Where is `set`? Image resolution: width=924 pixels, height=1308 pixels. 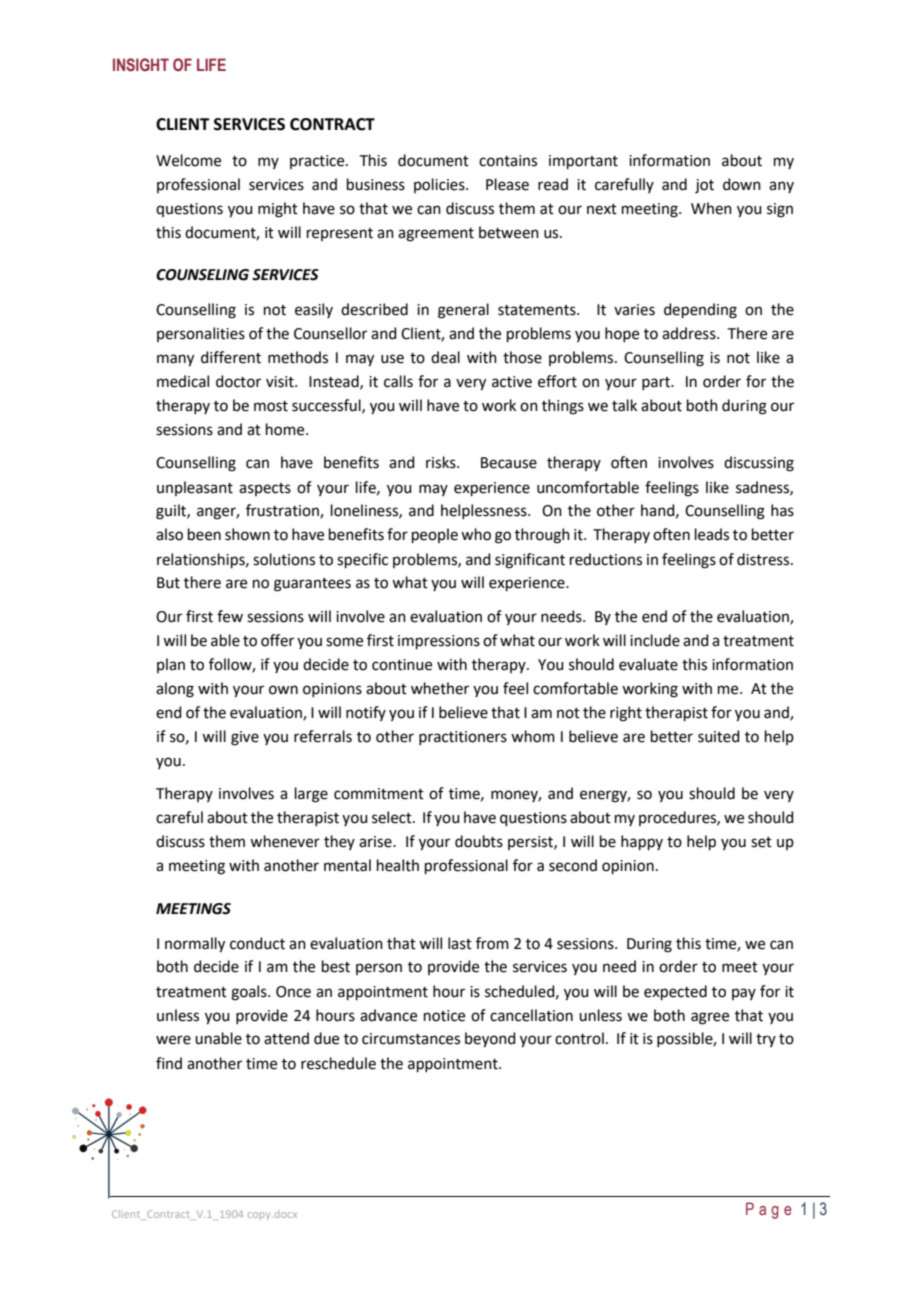 set is located at coordinates (761, 842).
